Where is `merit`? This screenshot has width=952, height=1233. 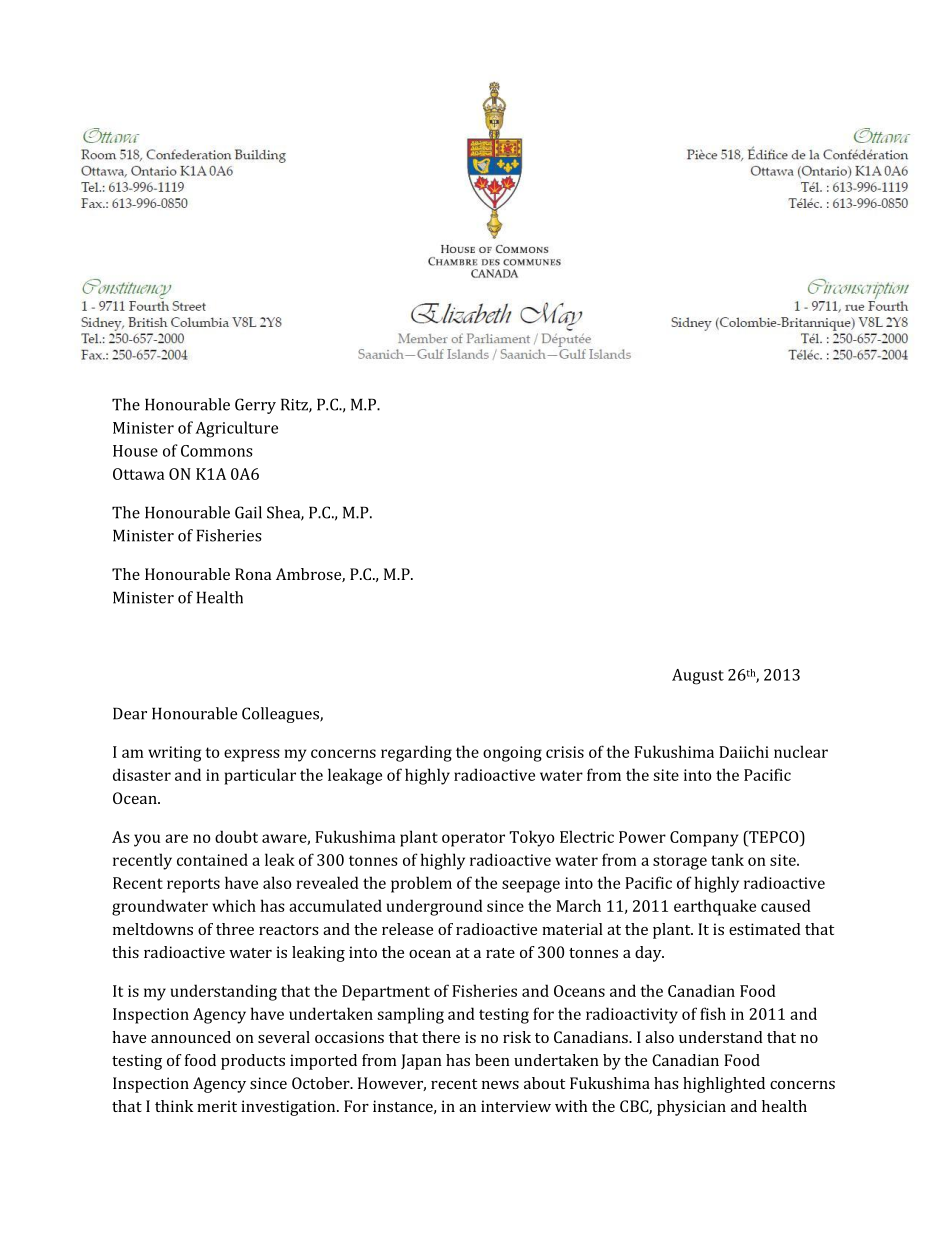 merit is located at coordinates (217, 1106).
